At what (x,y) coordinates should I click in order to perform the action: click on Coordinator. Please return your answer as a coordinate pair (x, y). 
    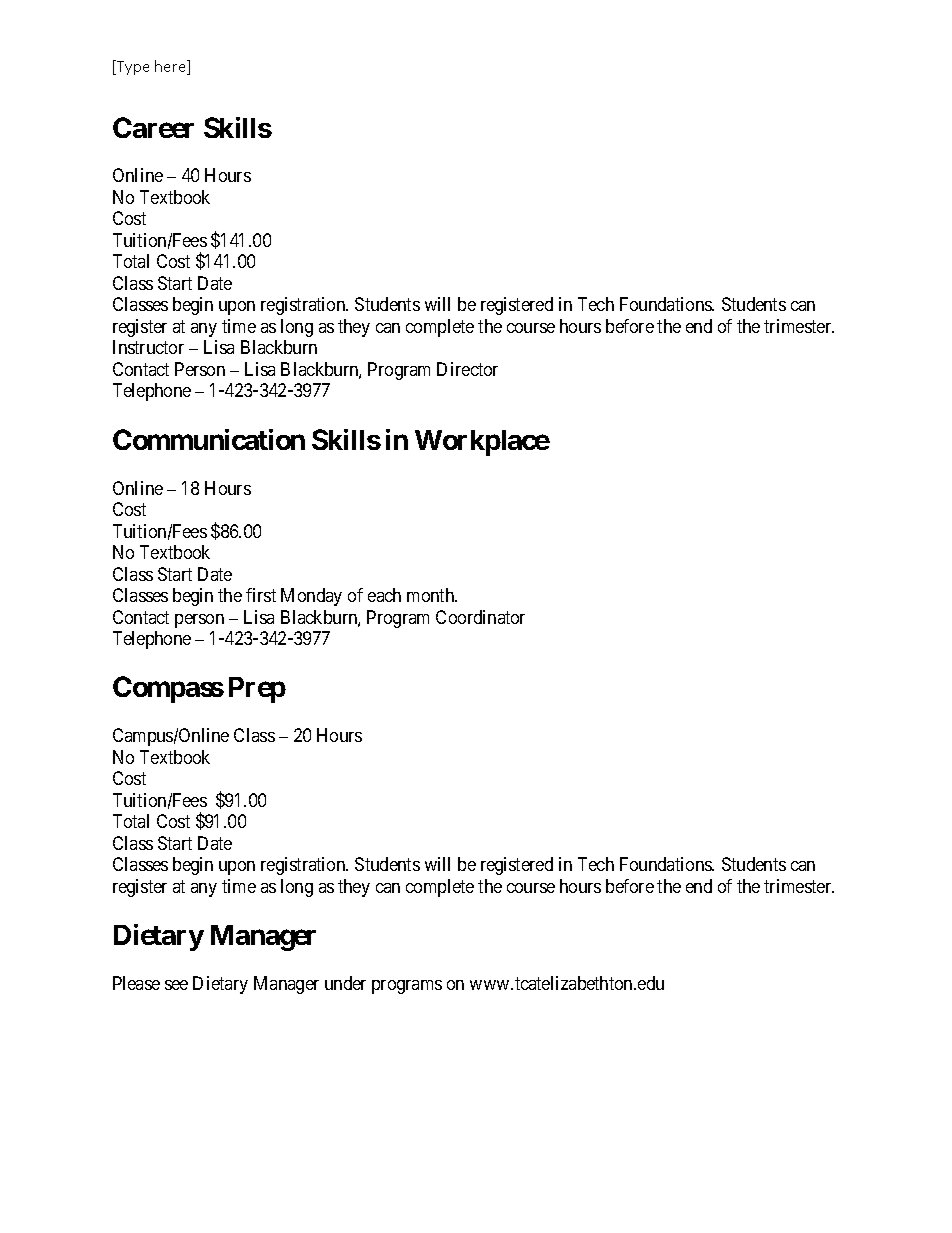
    Looking at the image, I should click on (480, 617).
